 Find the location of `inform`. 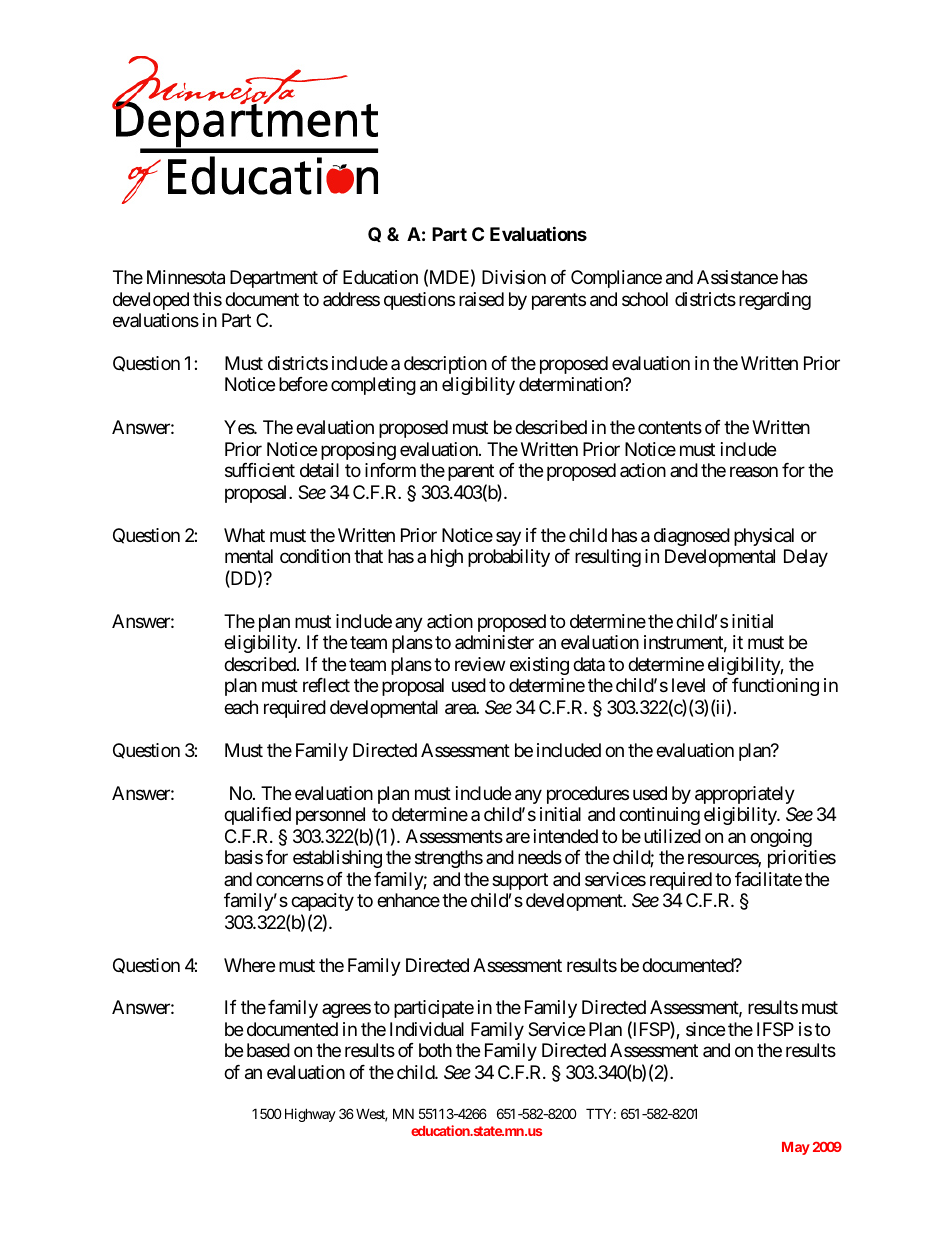

inform is located at coordinates (390, 470).
